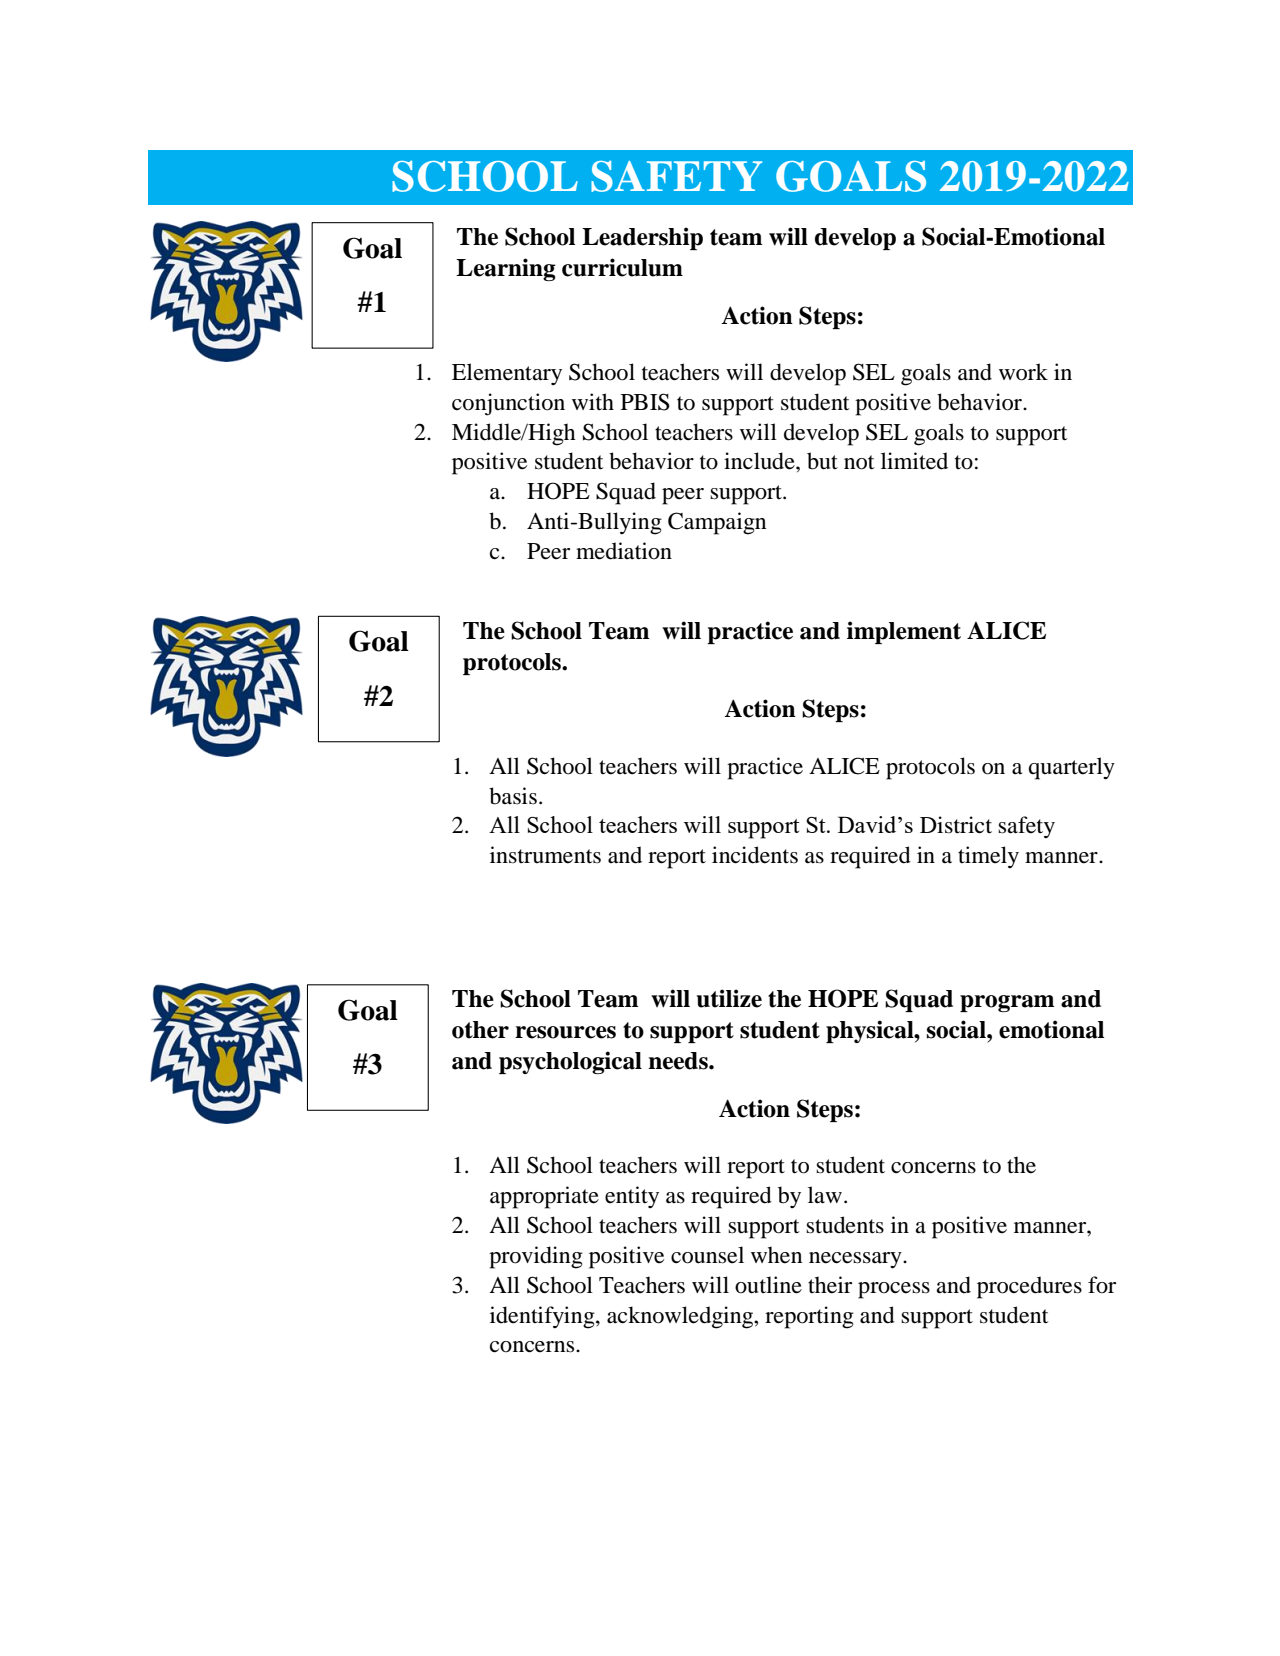 The width and height of the document is (1280, 1656). Describe the element at coordinates (642, 238) in the document. I see `Leadership` at that location.
